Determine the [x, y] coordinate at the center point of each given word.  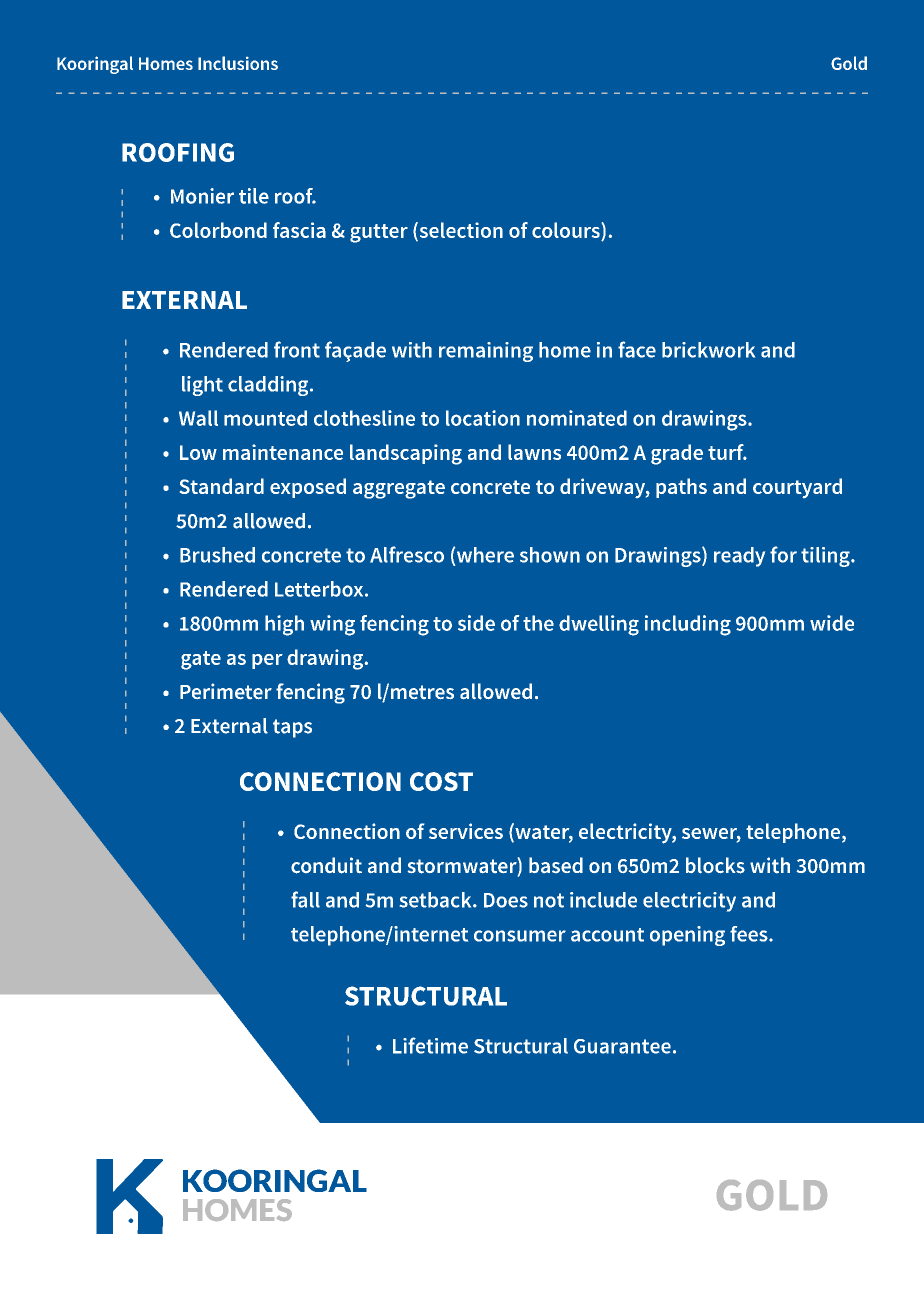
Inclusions [238, 63]
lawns [534, 452]
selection [460, 230]
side [476, 623]
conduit [326, 865]
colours [566, 230]
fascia [299, 230]
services [466, 831]
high [284, 625]
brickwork [708, 350]
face [637, 349]
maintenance [283, 452]
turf [727, 452]
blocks [715, 865]
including [688, 625]
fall [305, 899]
